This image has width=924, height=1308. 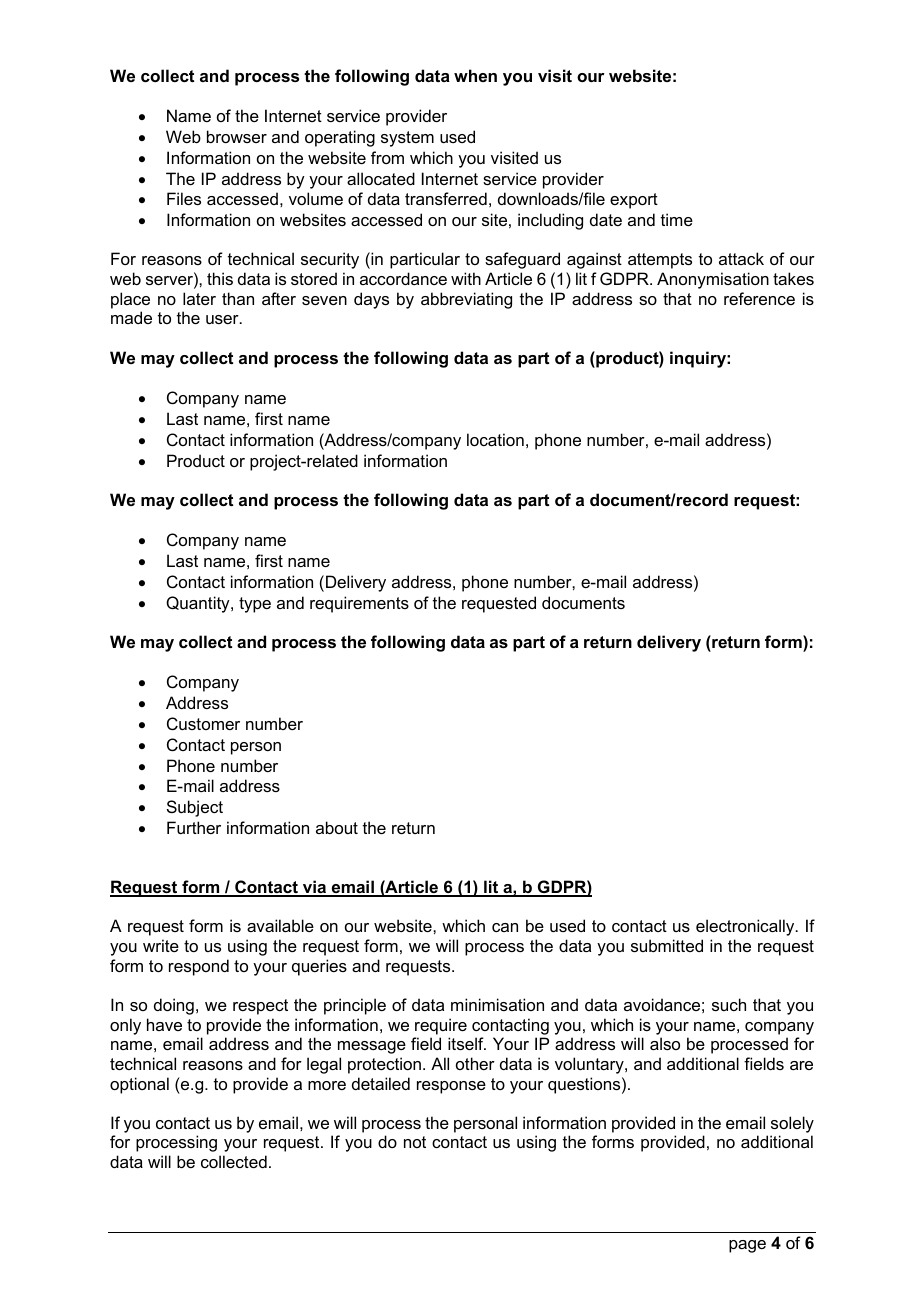 What do you see at coordinates (495, 439) in the image?
I see `location` at bounding box center [495, 439].
